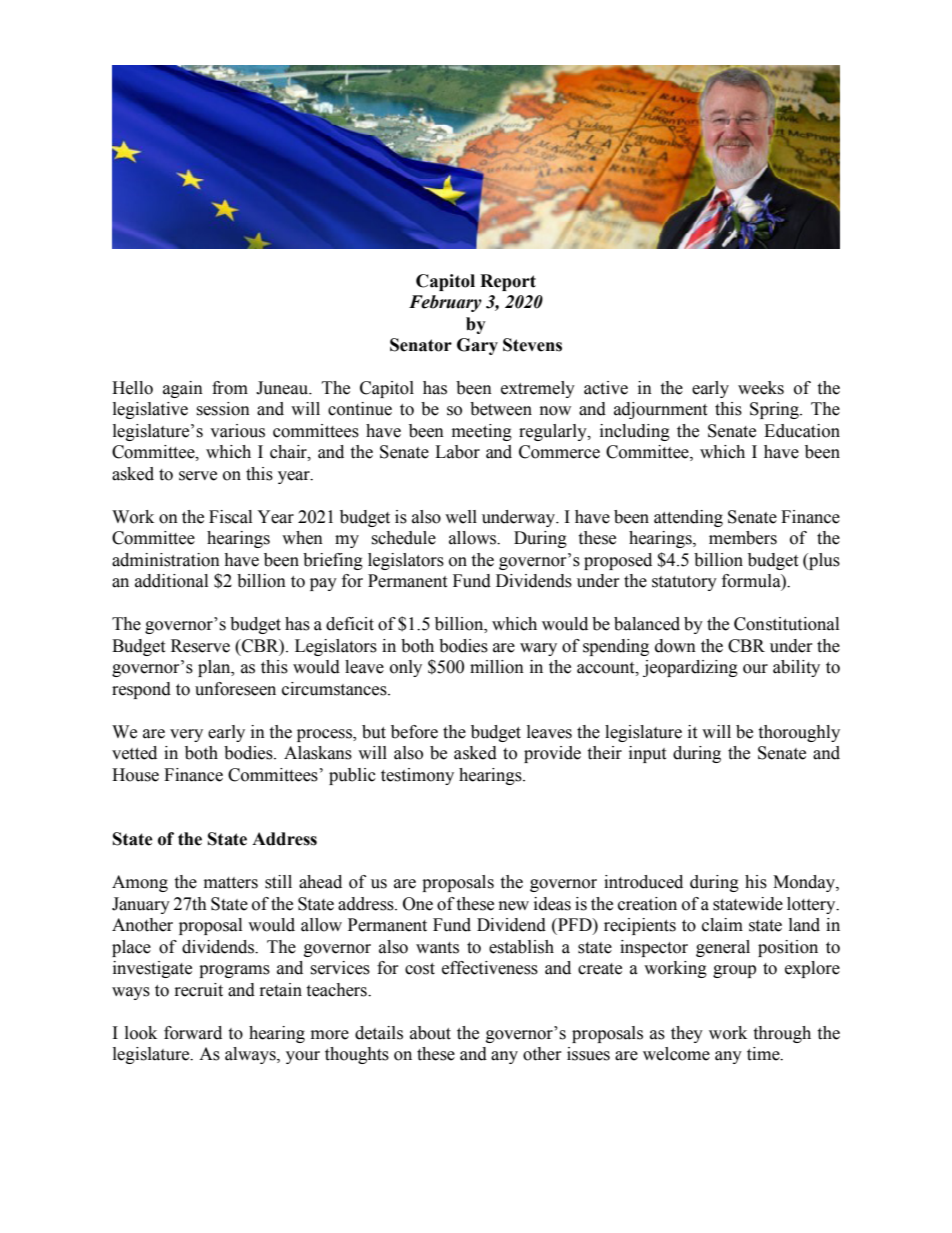 The height and width of the page is (1233, 952). What do you see at coordinates (761, 388) in the page?
I see `weeks` at bounding box center [761, 388].
